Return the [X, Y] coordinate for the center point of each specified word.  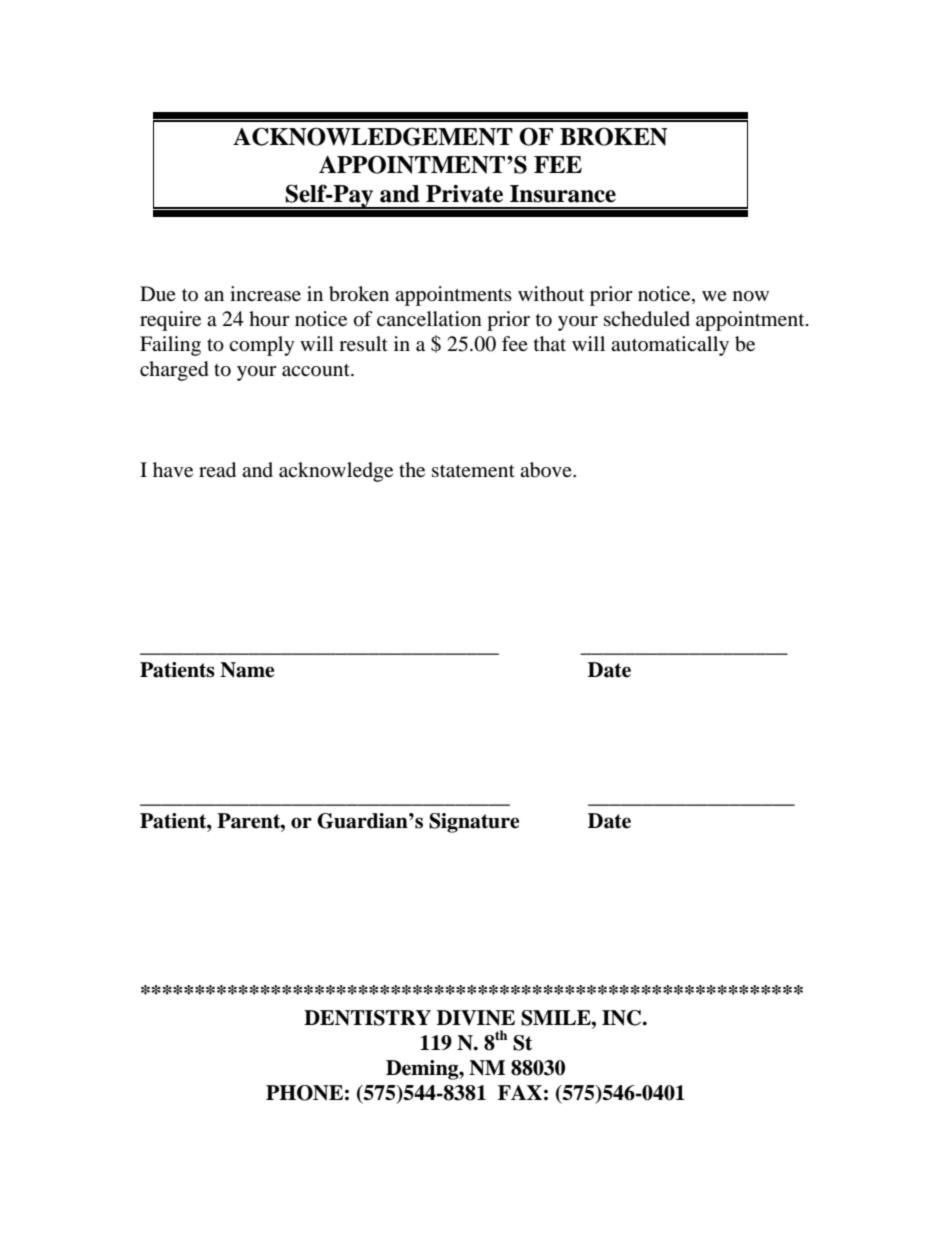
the [412, 469]
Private [464, 194]
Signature [474, 823]
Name [247, 670]
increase [265, 293]
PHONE [304, 1093]
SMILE [557, 1018]
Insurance [563, 194]
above [547, 470]
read [217, 470]
